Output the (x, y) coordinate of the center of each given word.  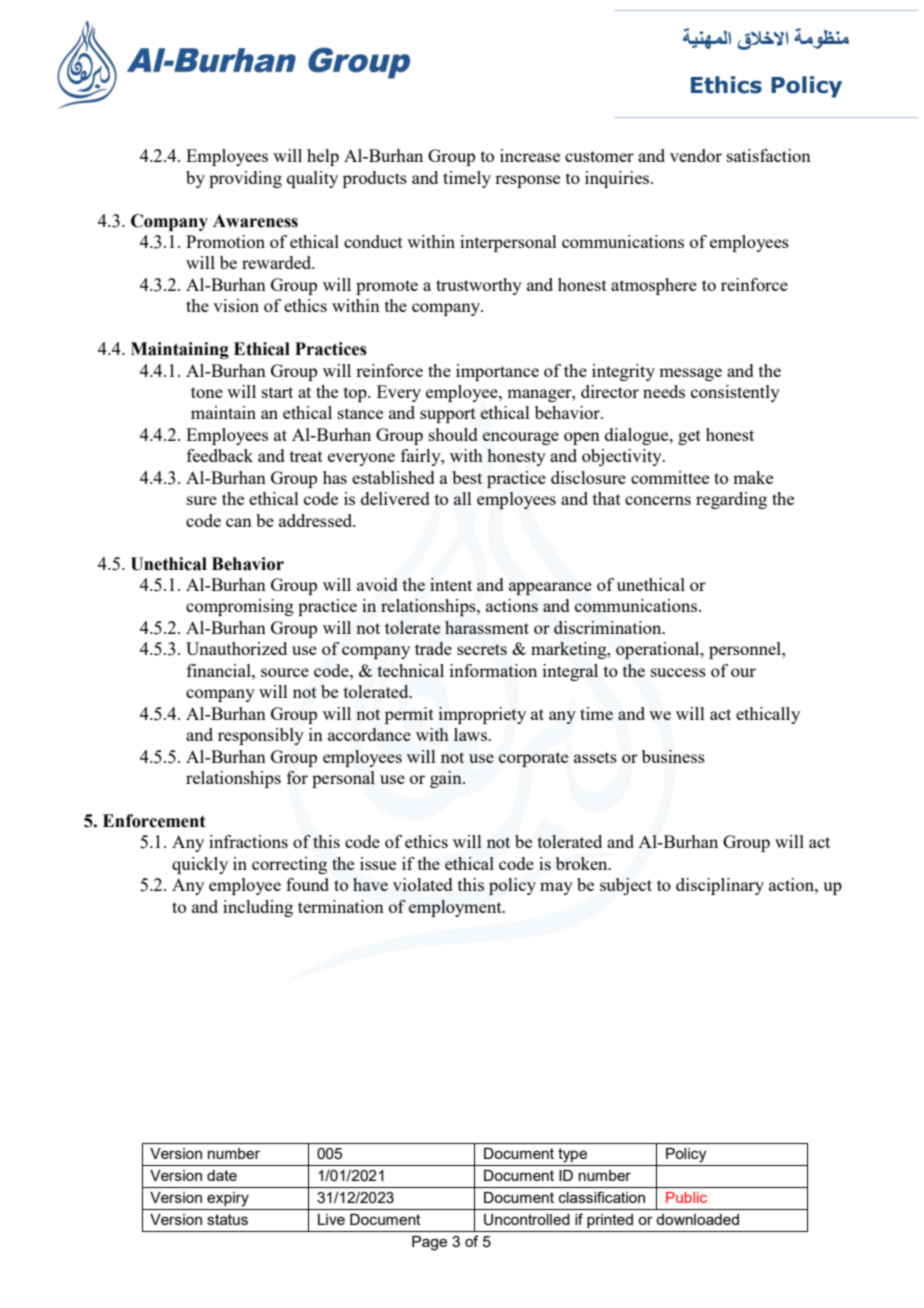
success (678, 672)
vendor (696, 155)
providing (245, 179)
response (527, 181)
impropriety (482, 715)
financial (220, 670)
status (227, 1219)
